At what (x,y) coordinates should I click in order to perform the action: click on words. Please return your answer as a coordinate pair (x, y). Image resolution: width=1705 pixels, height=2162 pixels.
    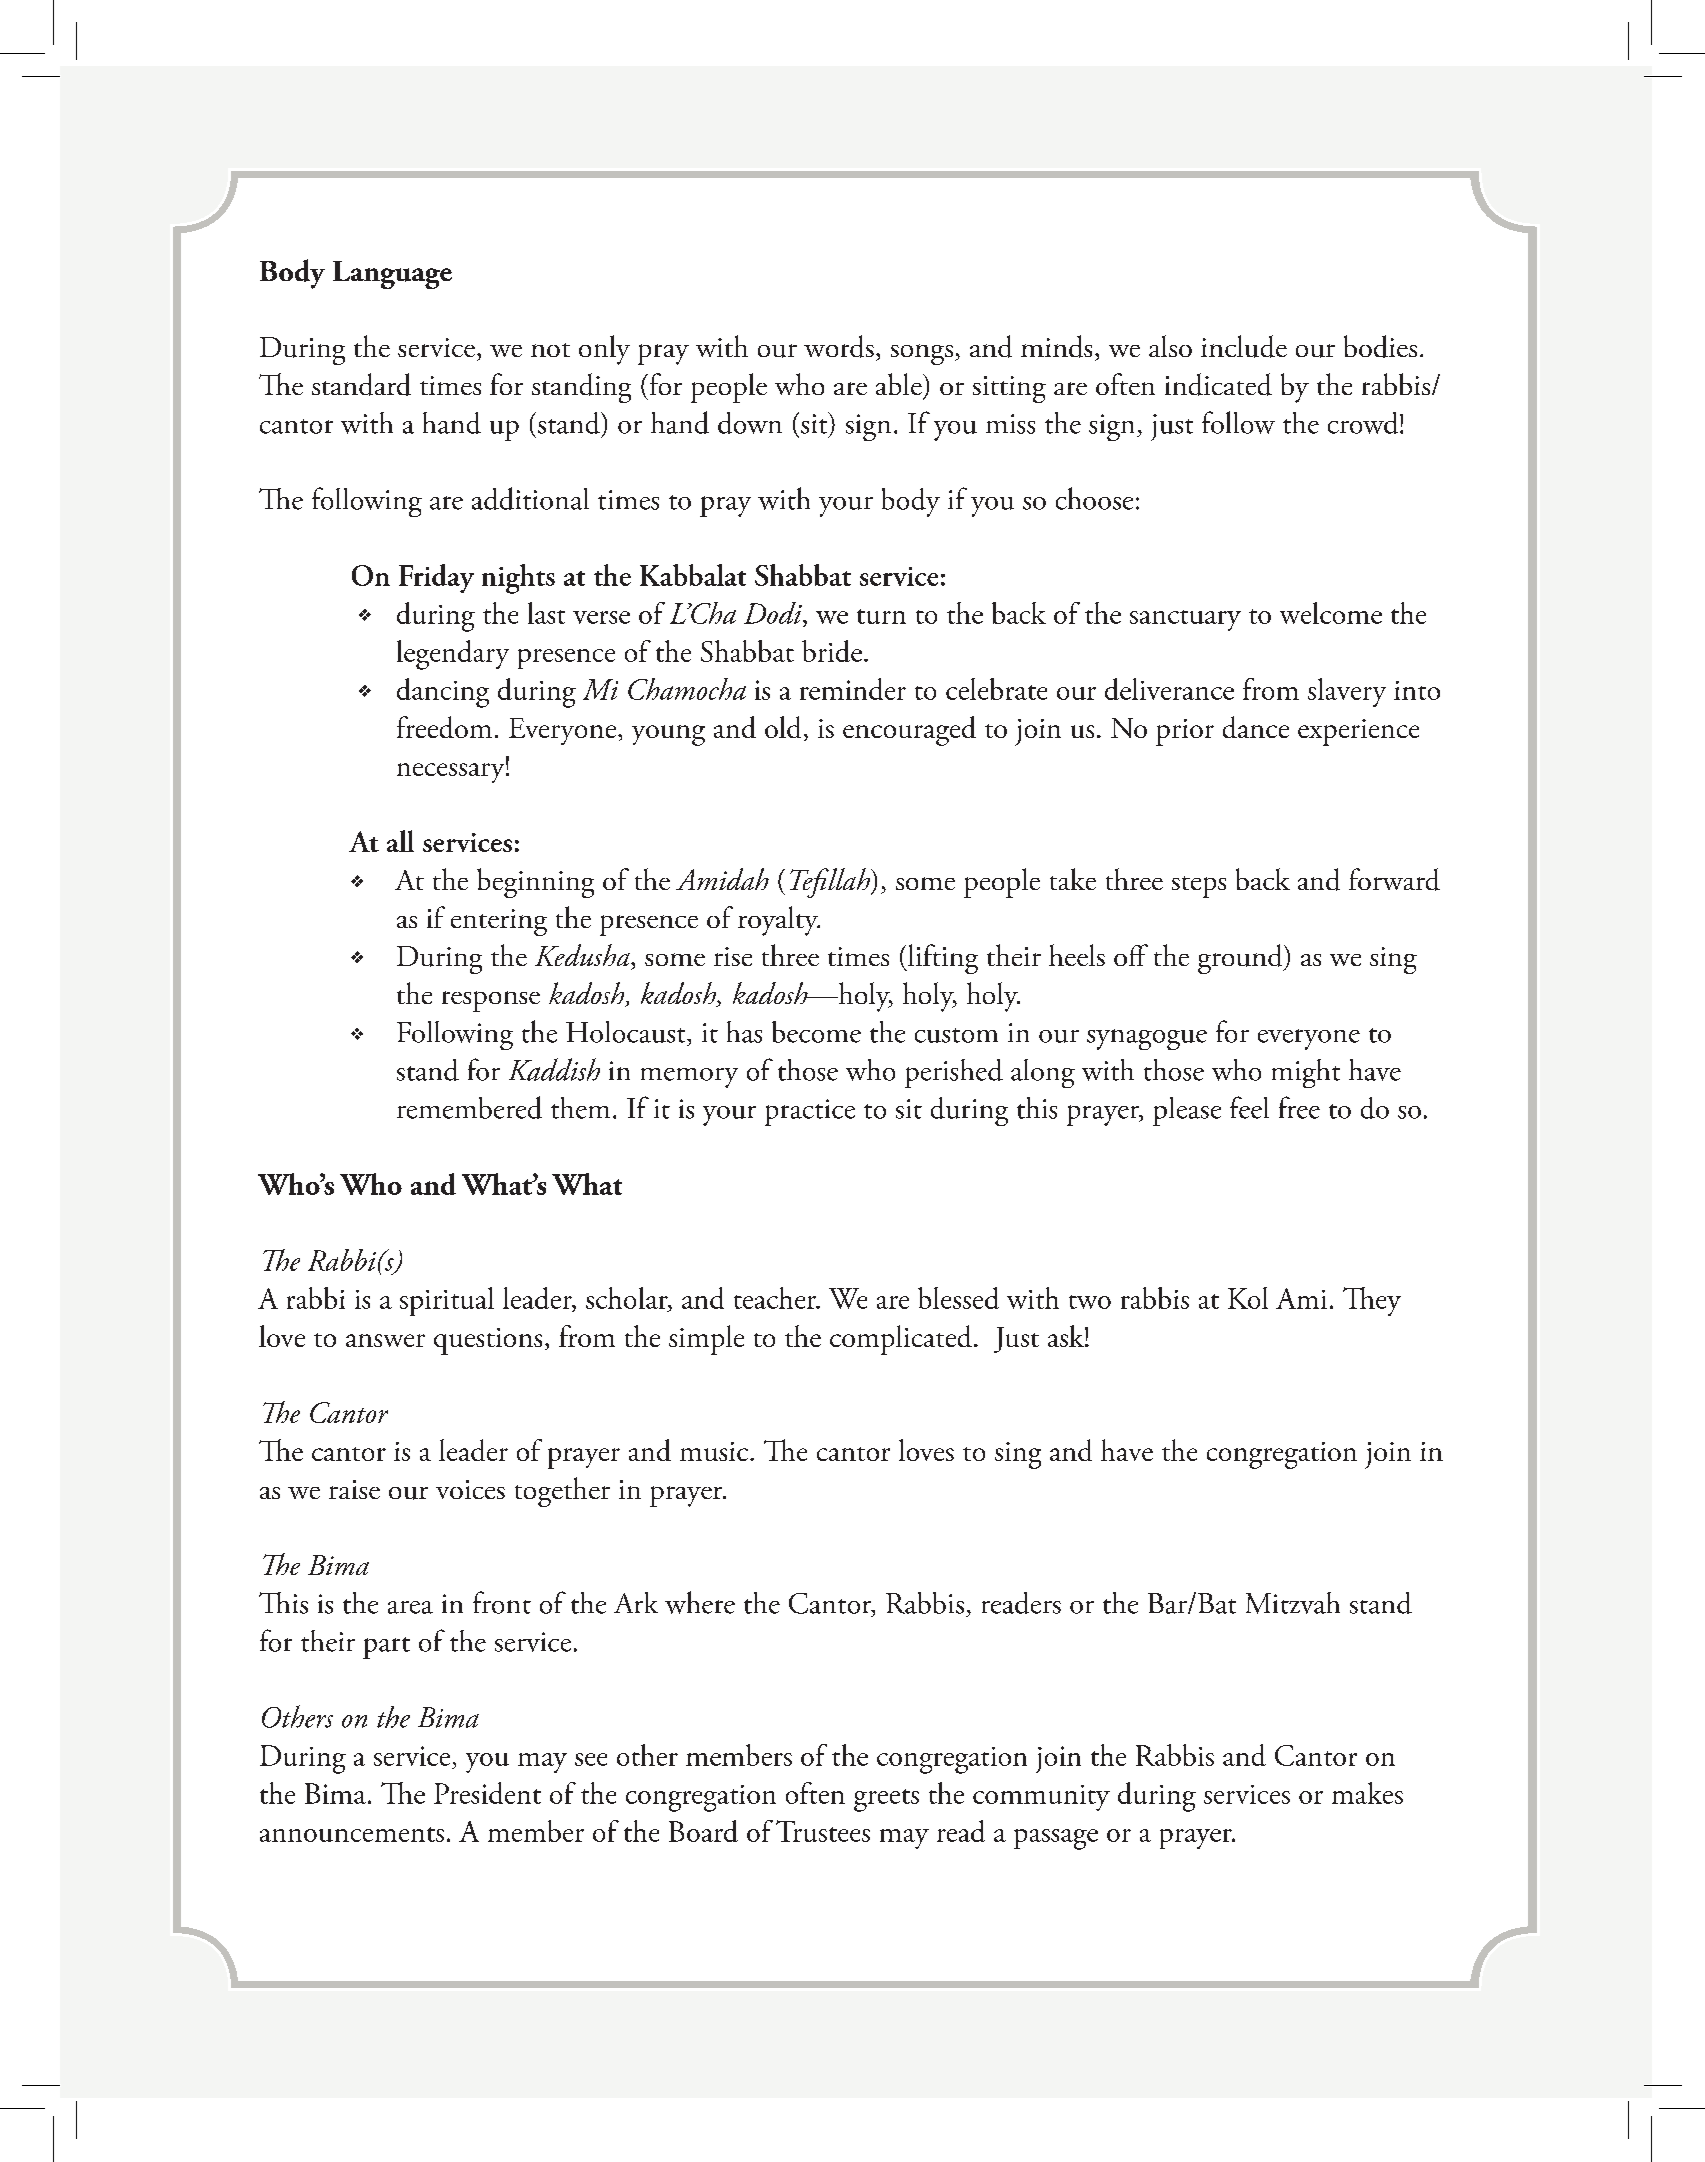
    Looking at the image, I should click on (839, 346).
